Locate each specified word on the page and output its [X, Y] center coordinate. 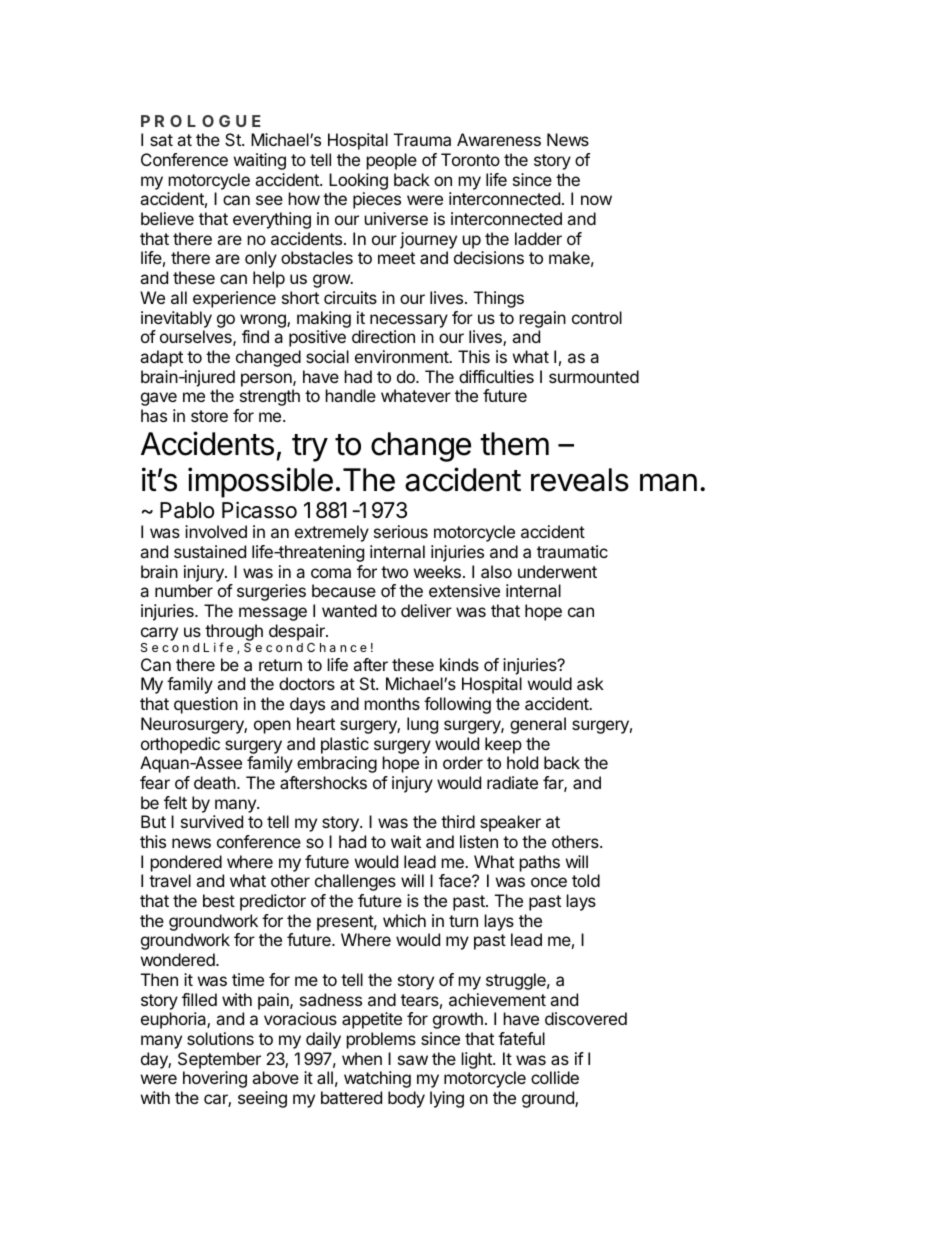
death [215, 782]
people [392, 161]
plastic [345, 745]
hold [522, 762]
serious [401, 531]
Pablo [187, 510]
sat [161, 140]
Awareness [499, 139]
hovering [215, 1079]
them [514, 444]
